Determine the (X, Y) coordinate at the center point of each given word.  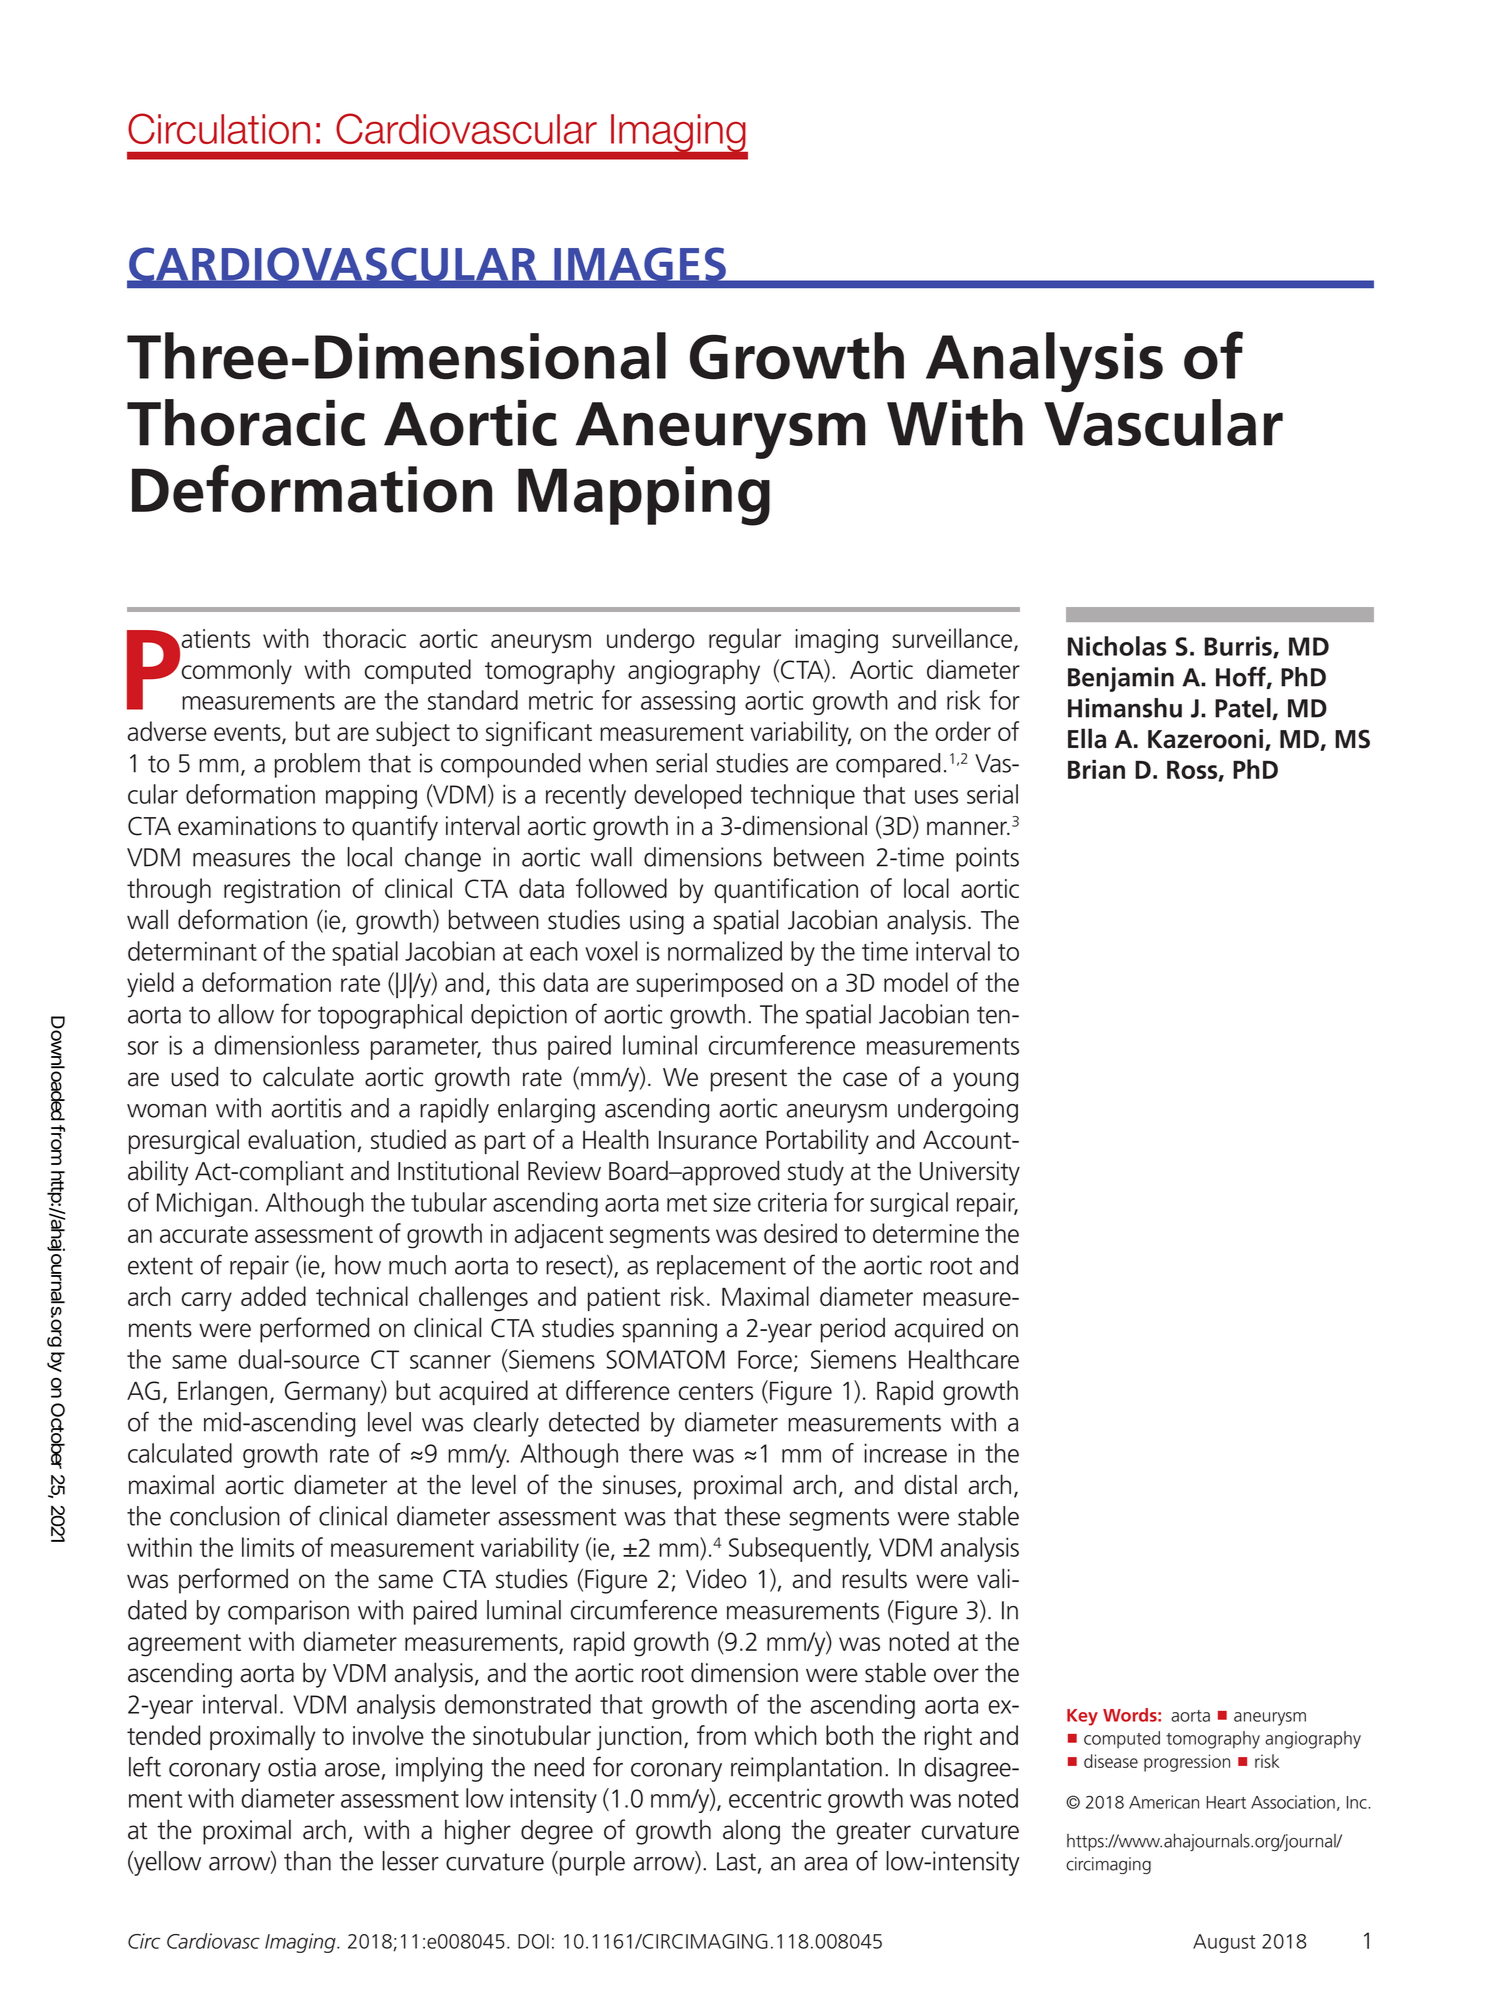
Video (716, 1578)
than (307, 1861)
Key (1082, 1717)
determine (926, 1233)
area (825, 1864)
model (916, 982)
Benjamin (1121, 679)
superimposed (709, 984)
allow (246, 1014)
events (248, 734)
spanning (669, 1330)
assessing (688, 703)
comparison (288, 1612)
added (273, 1296)
